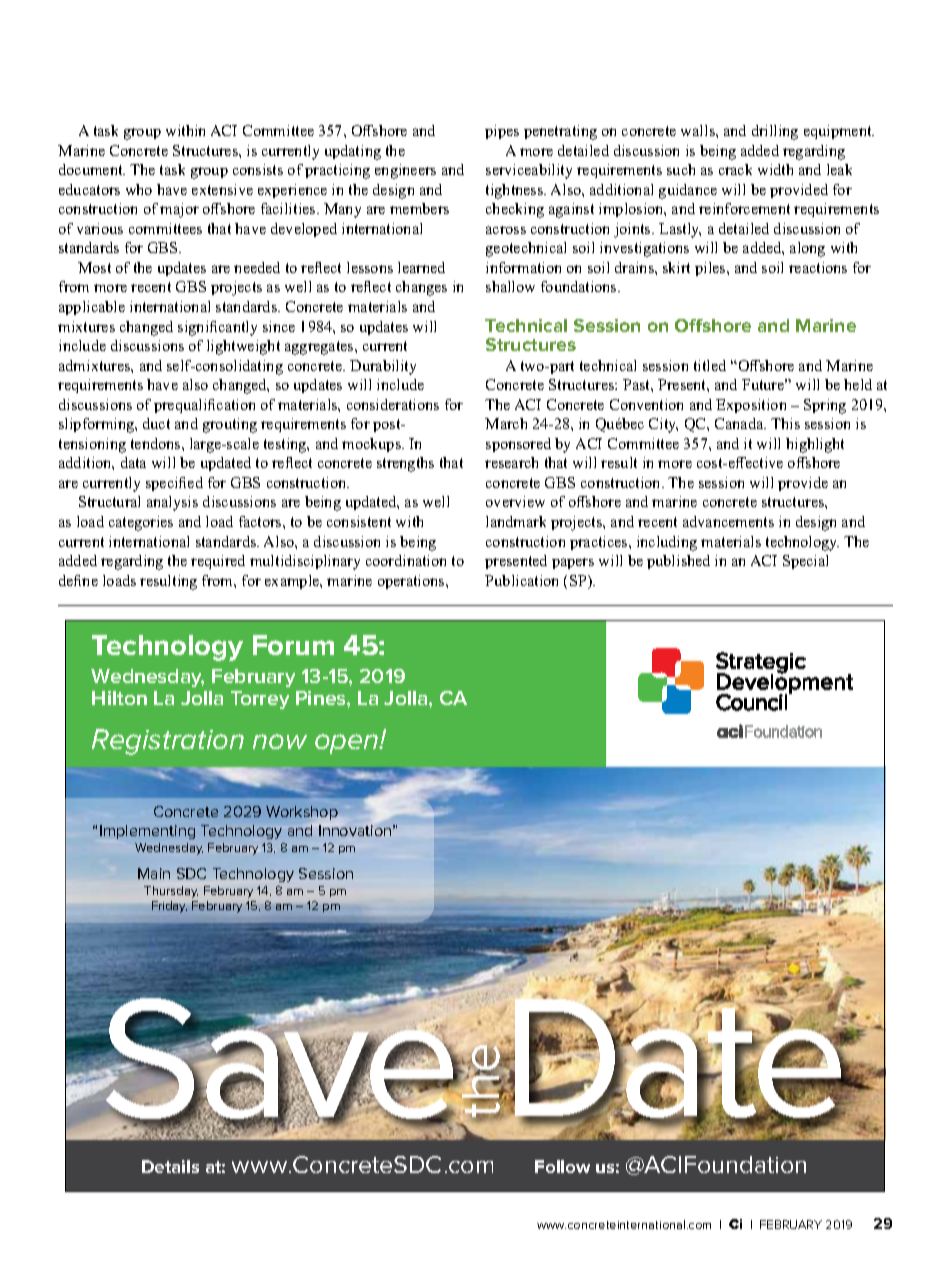 This document has width=952, height=1275. What do you see at coordinates (775, 169) in the document?
I see `width` at bounding box center [775, 169].
